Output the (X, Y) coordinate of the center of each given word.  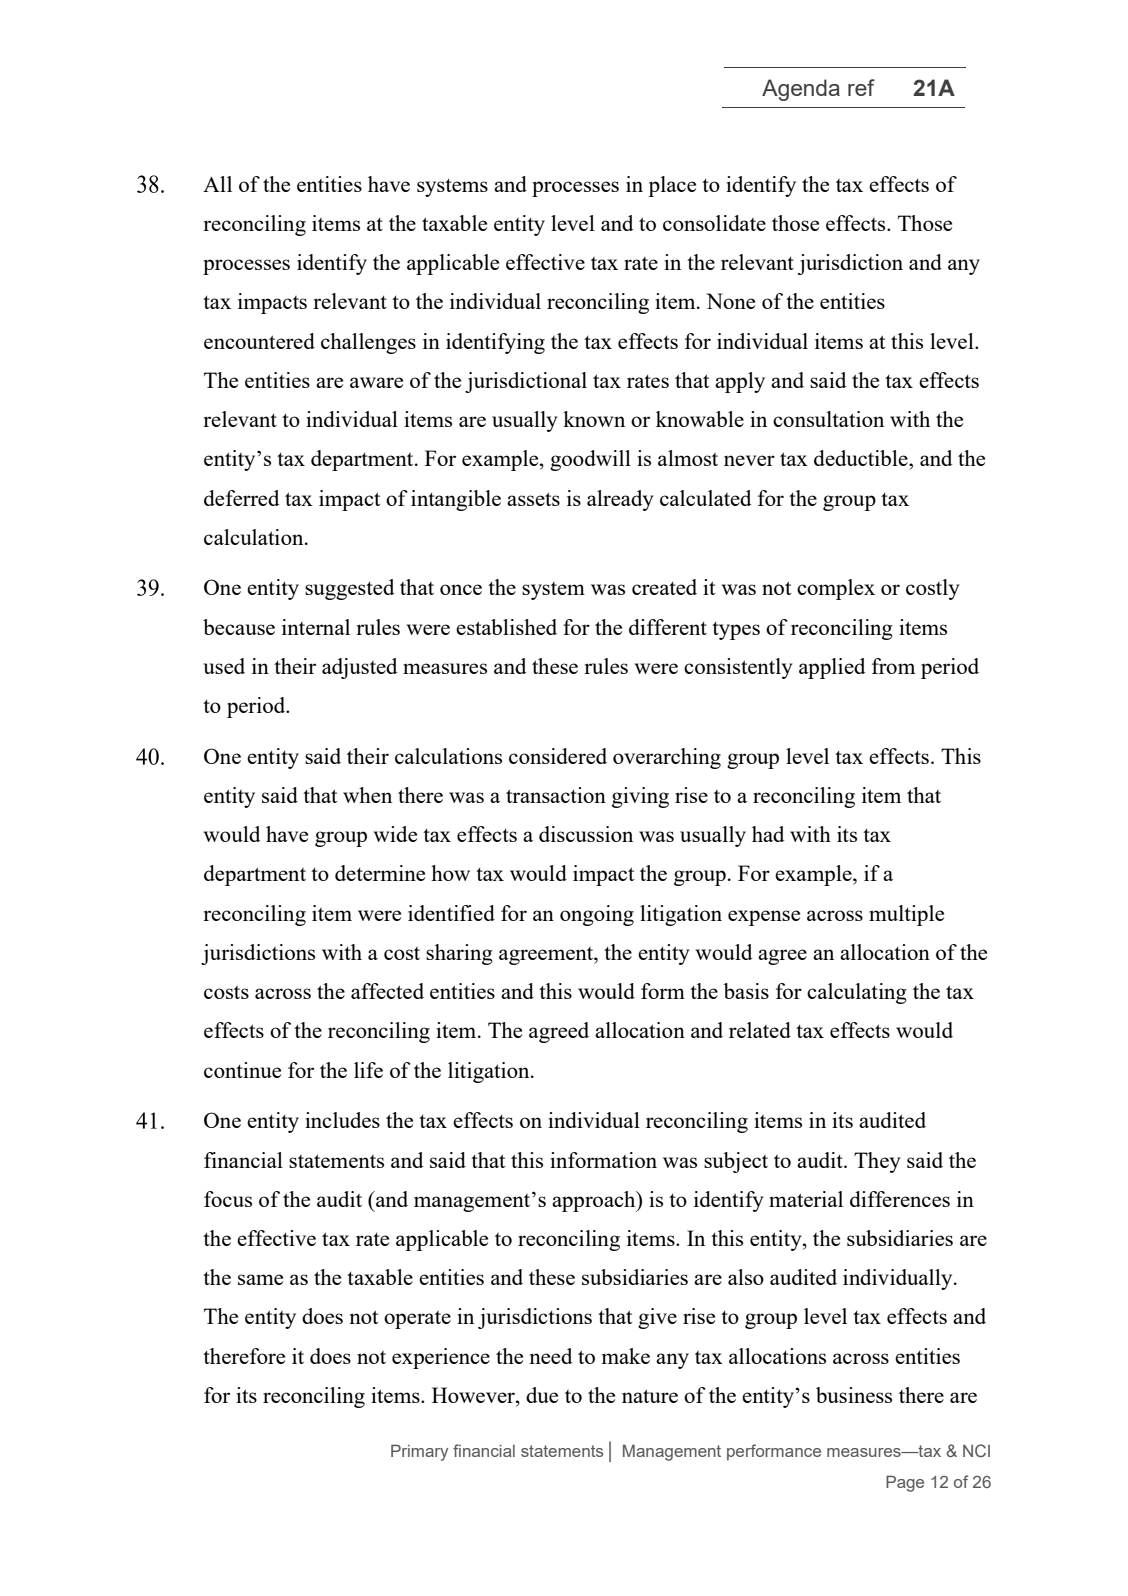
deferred (241, 498)
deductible (862, 458)
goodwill (590, 460)
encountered (259, 341)
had (768, 834)
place (672, 186)
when (367, 795)
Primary (419, 1452)
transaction (556, 795)
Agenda (801, 90)
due (542, 1395)
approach (595, 1201)
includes (342, 1120)
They (877, 1162)
